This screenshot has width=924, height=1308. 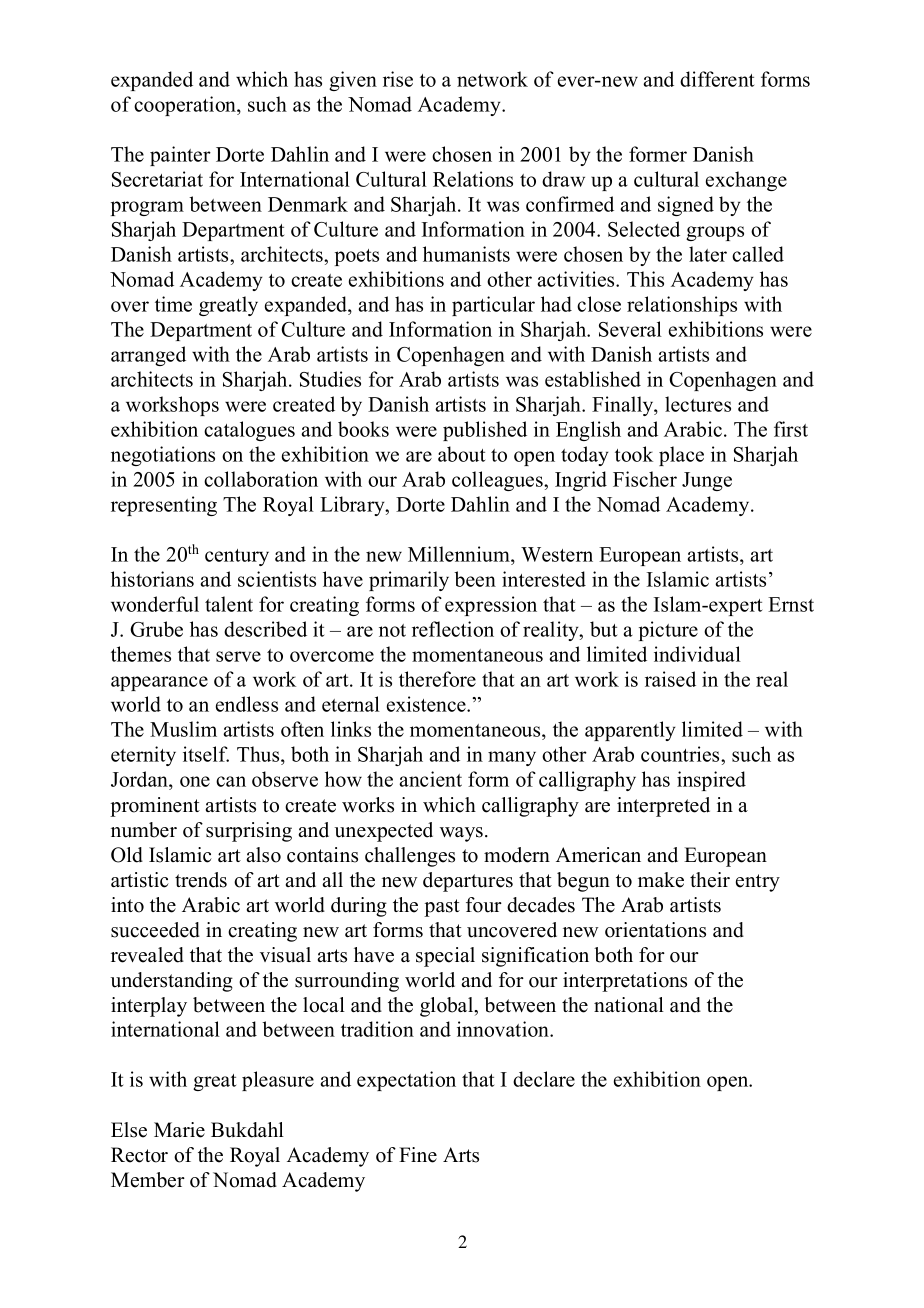 What do you see at coordinates (717, 79) in the screenshot?
I see `different` at bounding box center [717, 79].
